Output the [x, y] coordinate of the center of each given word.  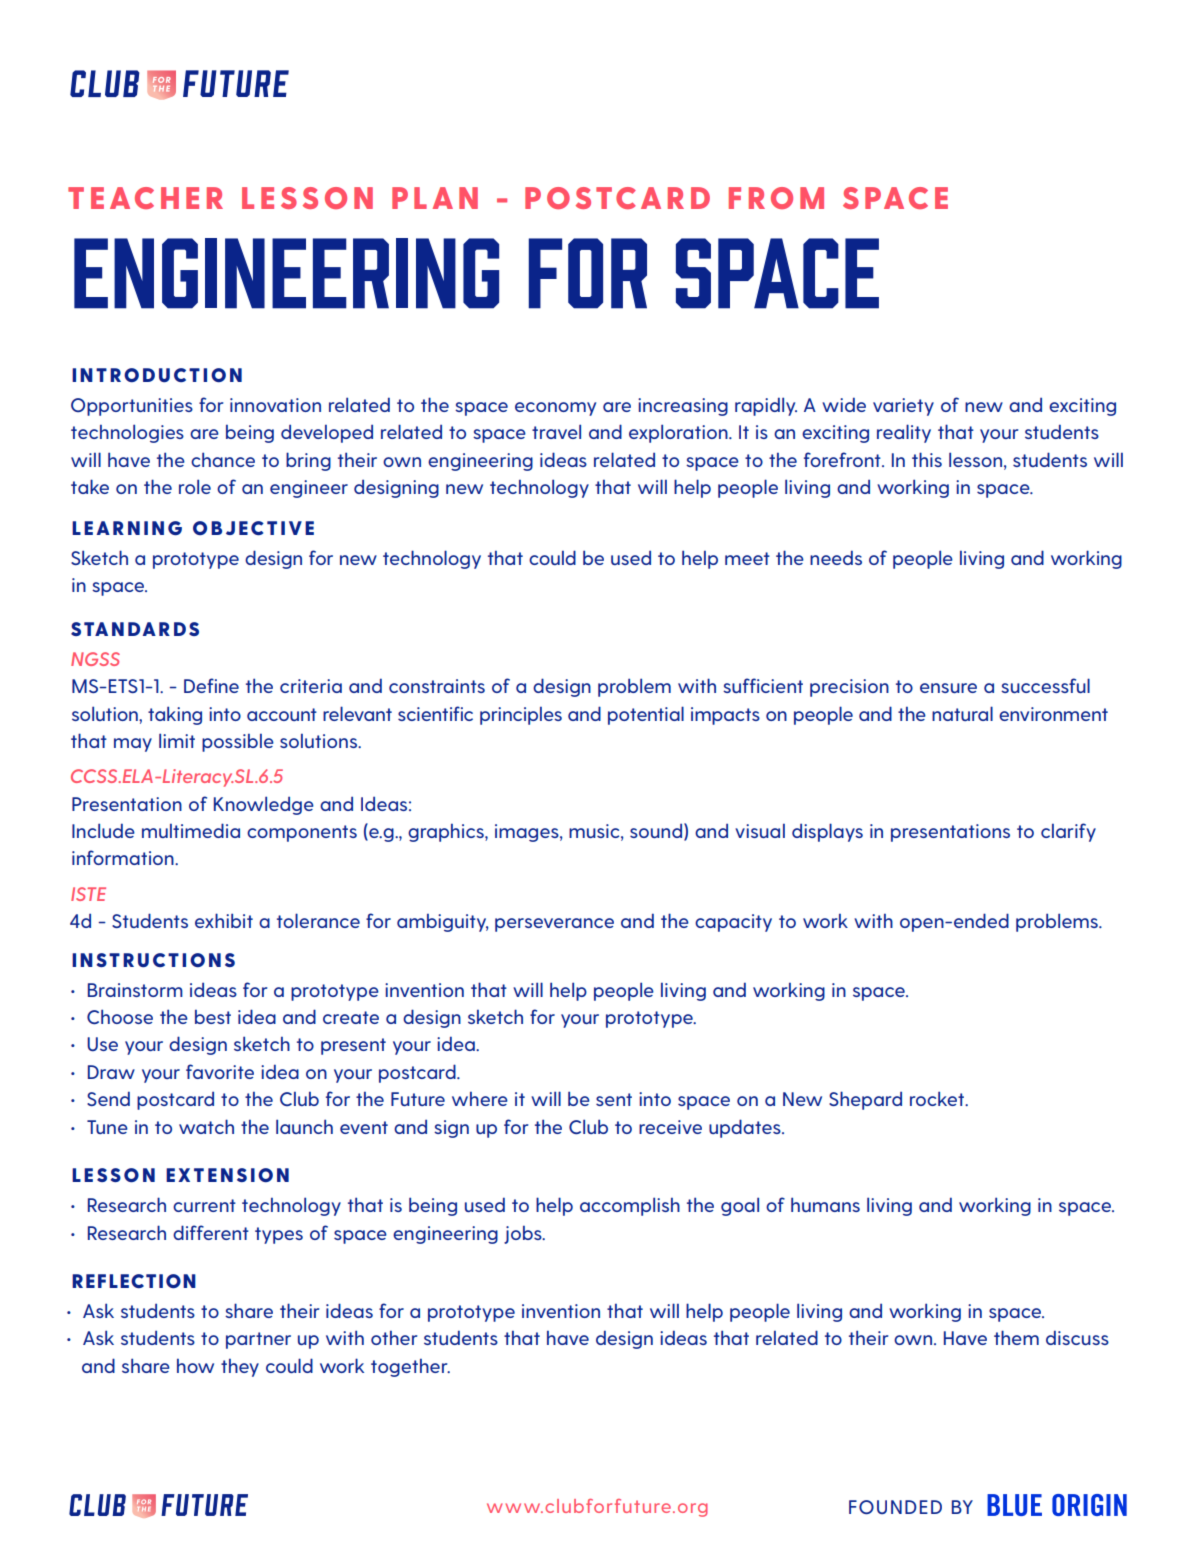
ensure [948, 688]
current [204, 1205]
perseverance [554, 925]
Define [211, 685]
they [240, 1367]
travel [556, 431]
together [410, 1367]
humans [825, 1204]
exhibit [224, 920]
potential [646, 715]
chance [223, 459]
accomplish [630, 1206]
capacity [733, 923]
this [927, 459]
